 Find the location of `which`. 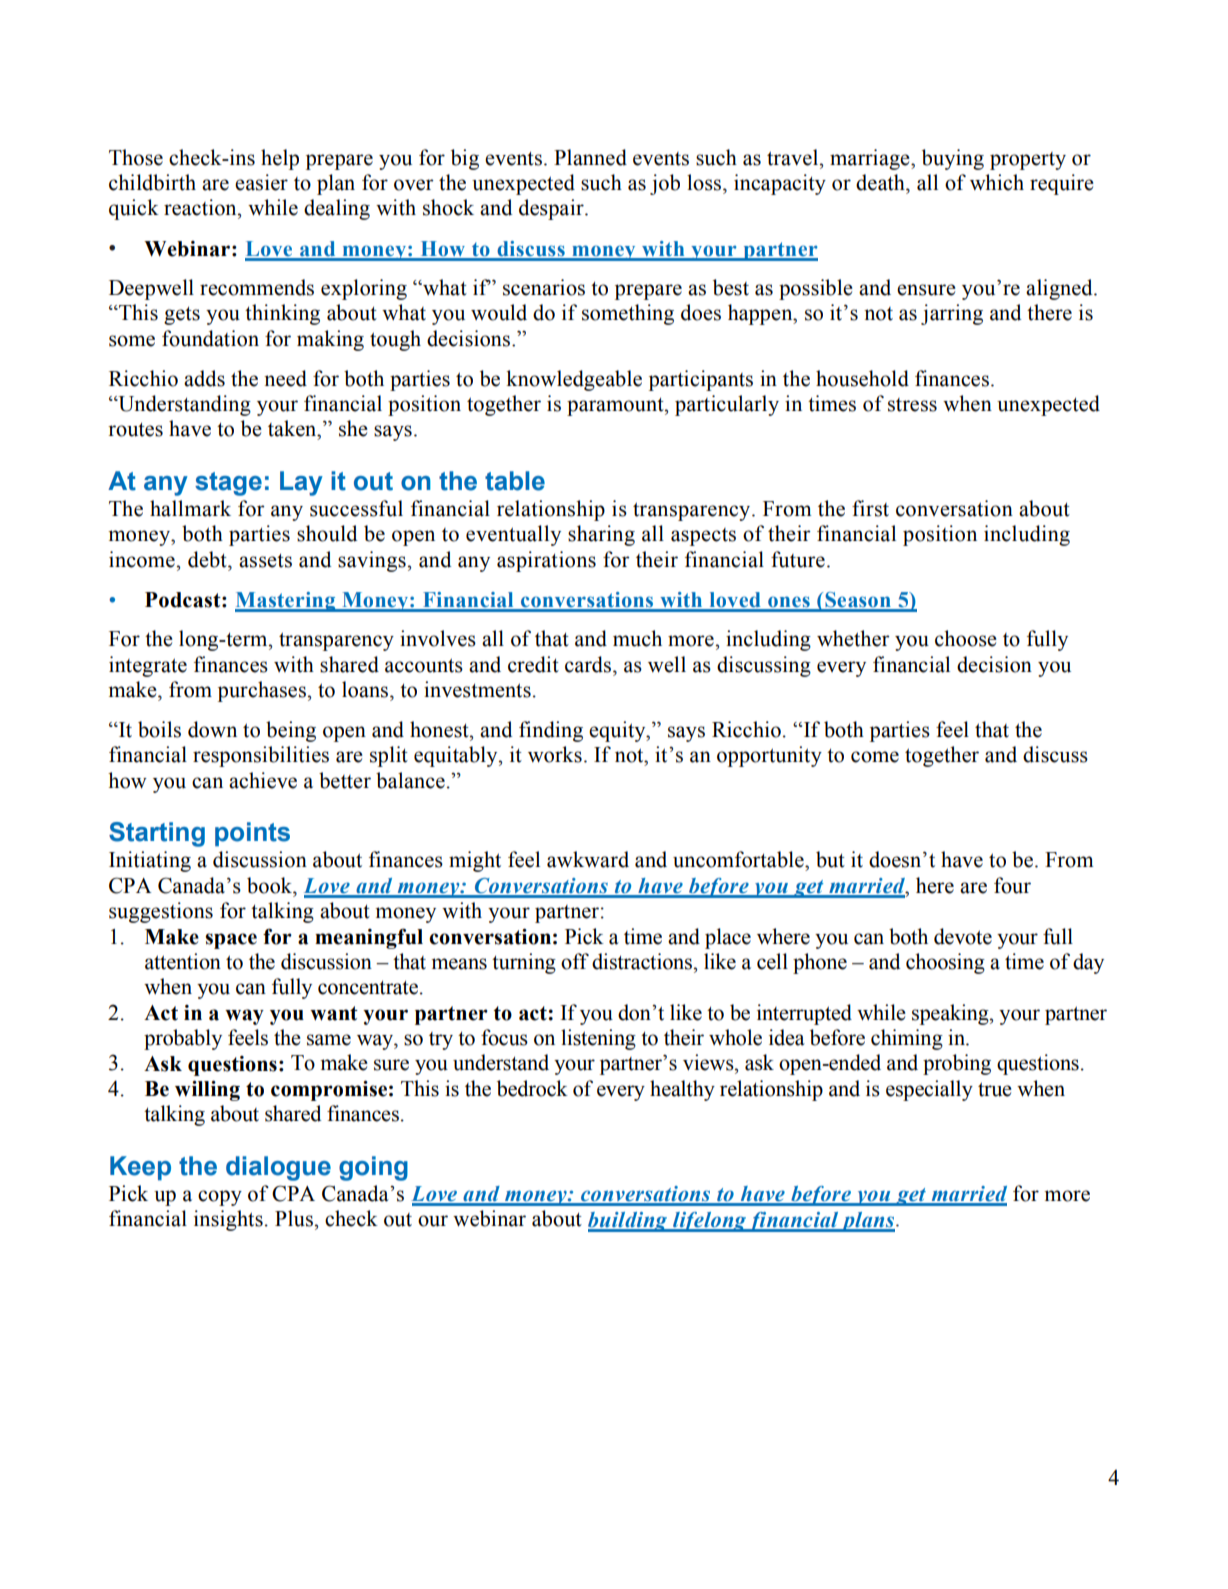

which is located at coordinates (997, 182).
